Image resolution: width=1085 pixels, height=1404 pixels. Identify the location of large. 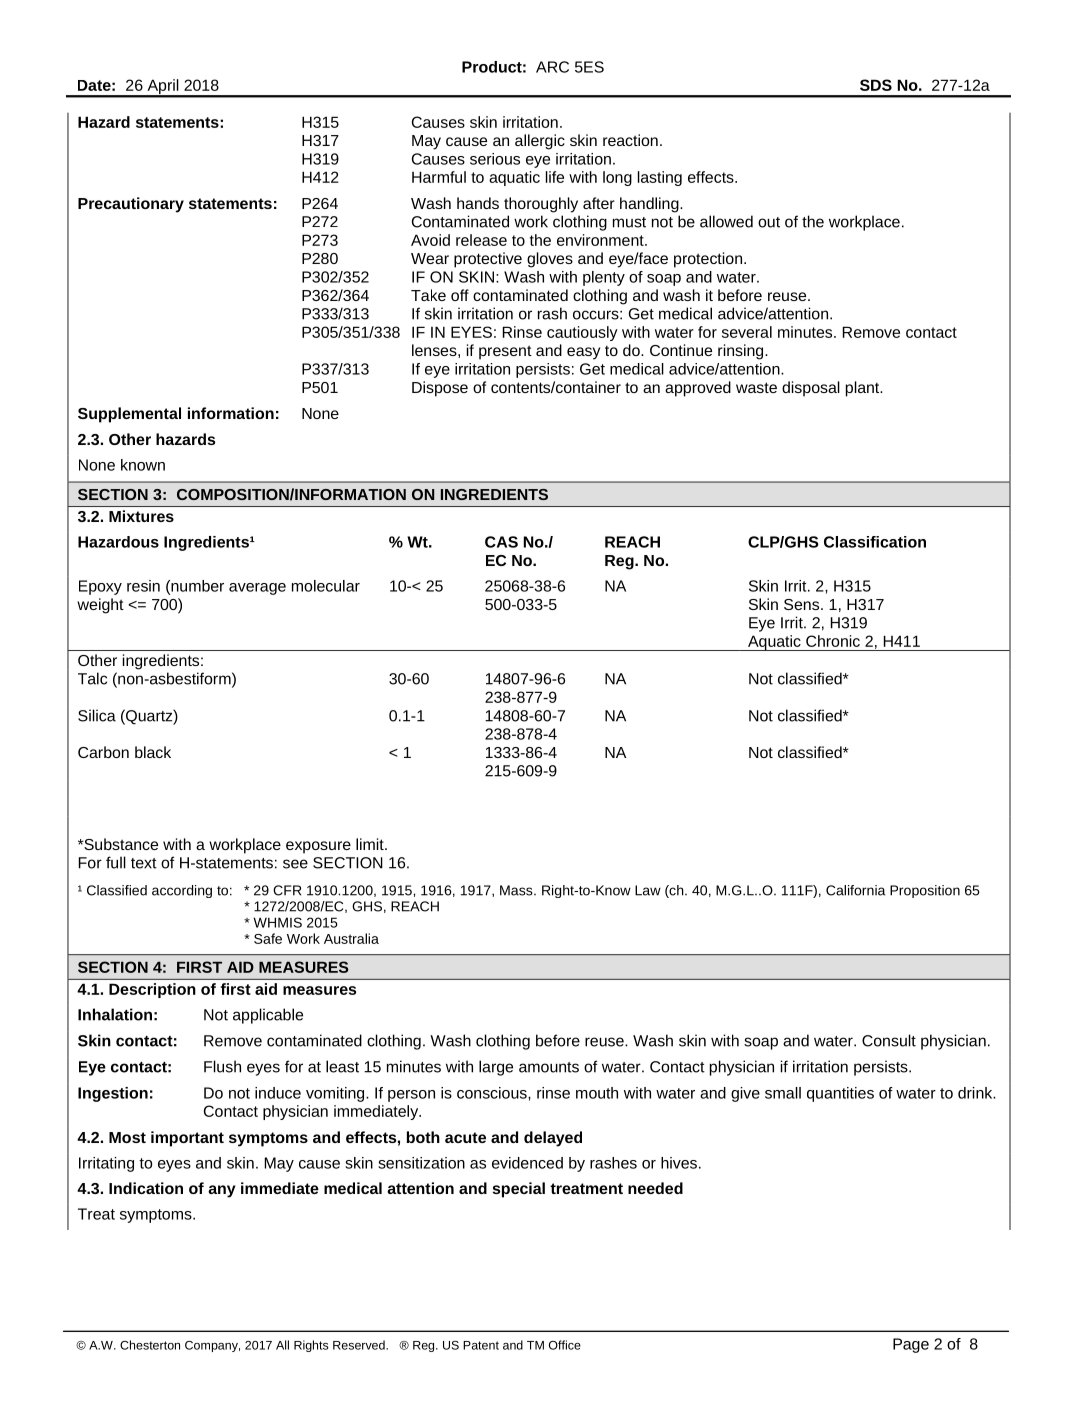
(496, 1068).
